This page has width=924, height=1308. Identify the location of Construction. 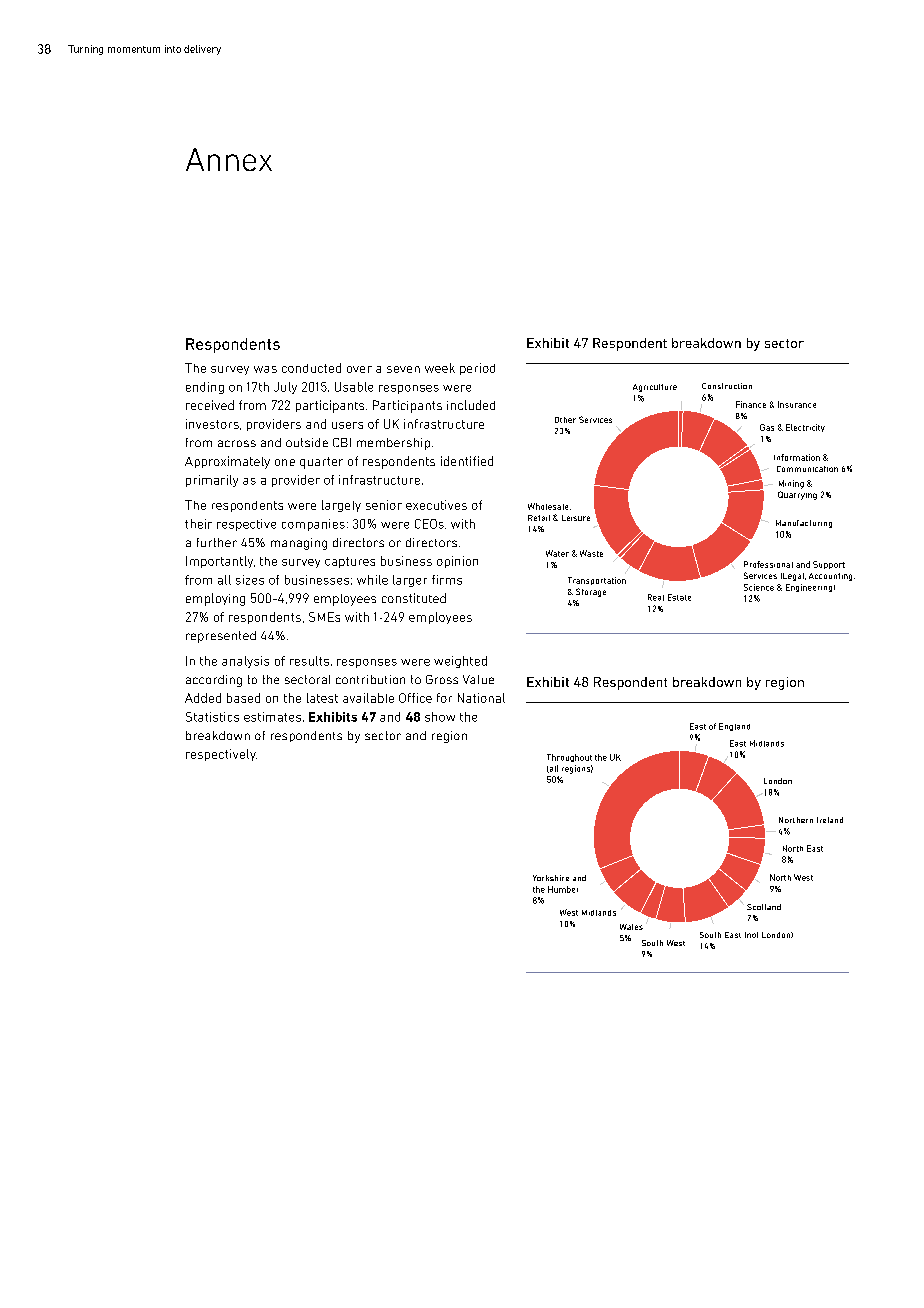
(727, 386).
